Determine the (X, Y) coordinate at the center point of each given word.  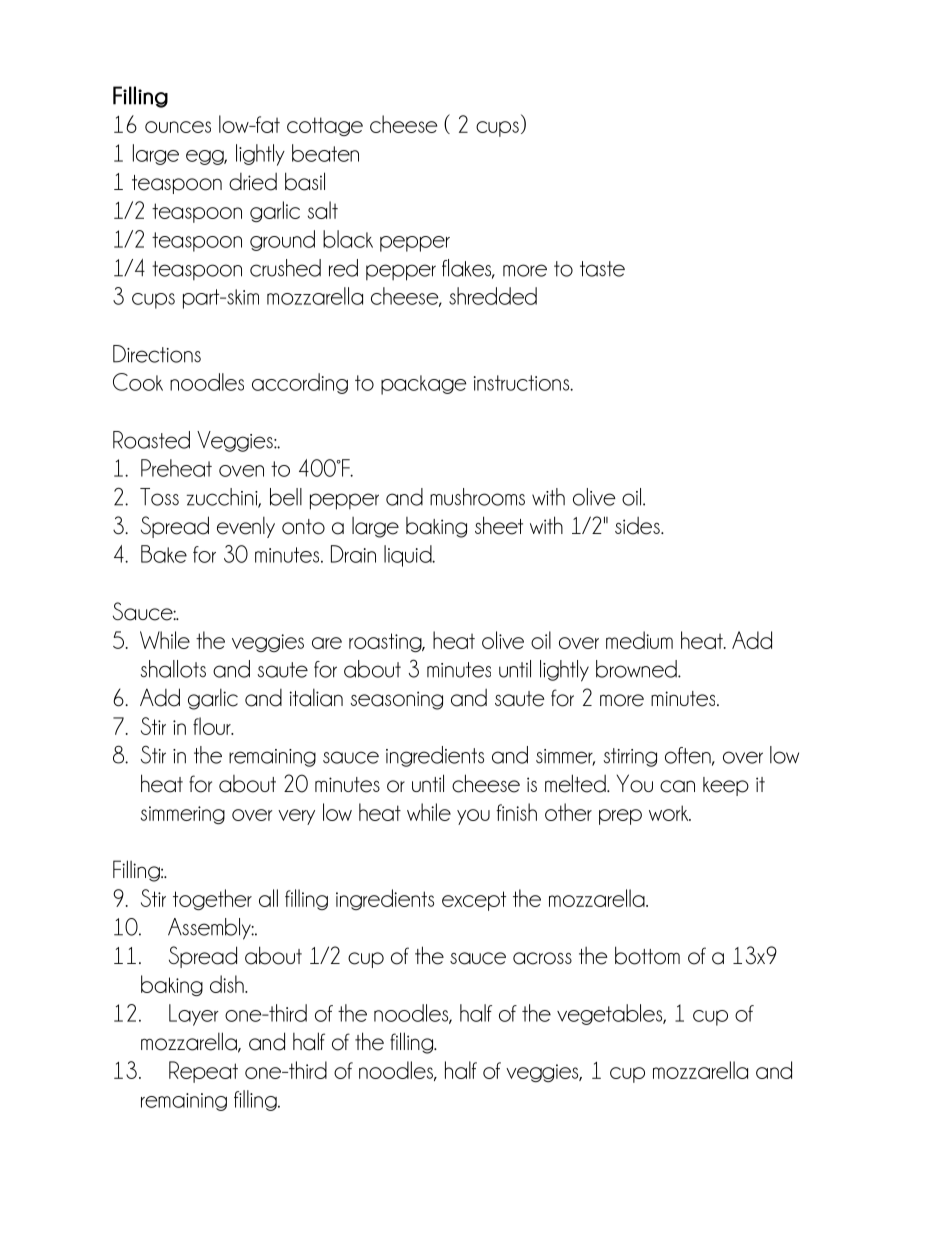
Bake (164, 554)
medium (639, 640)
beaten (325, 153)
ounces (178, 127)
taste (602, 269)
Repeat (203, 1072)
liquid (409, 556)
